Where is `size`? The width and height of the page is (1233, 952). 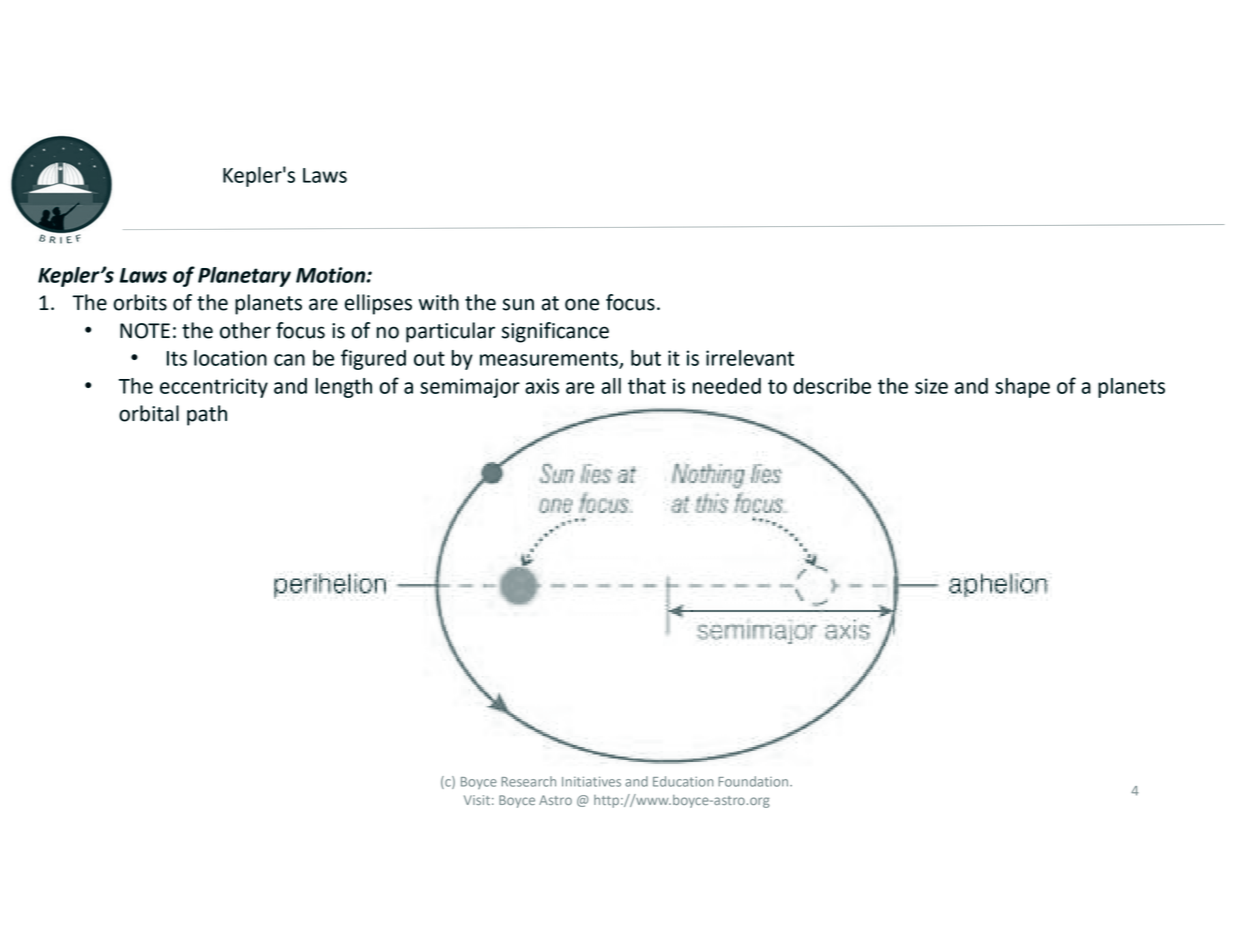 size is located at coordinates (931, 386).
